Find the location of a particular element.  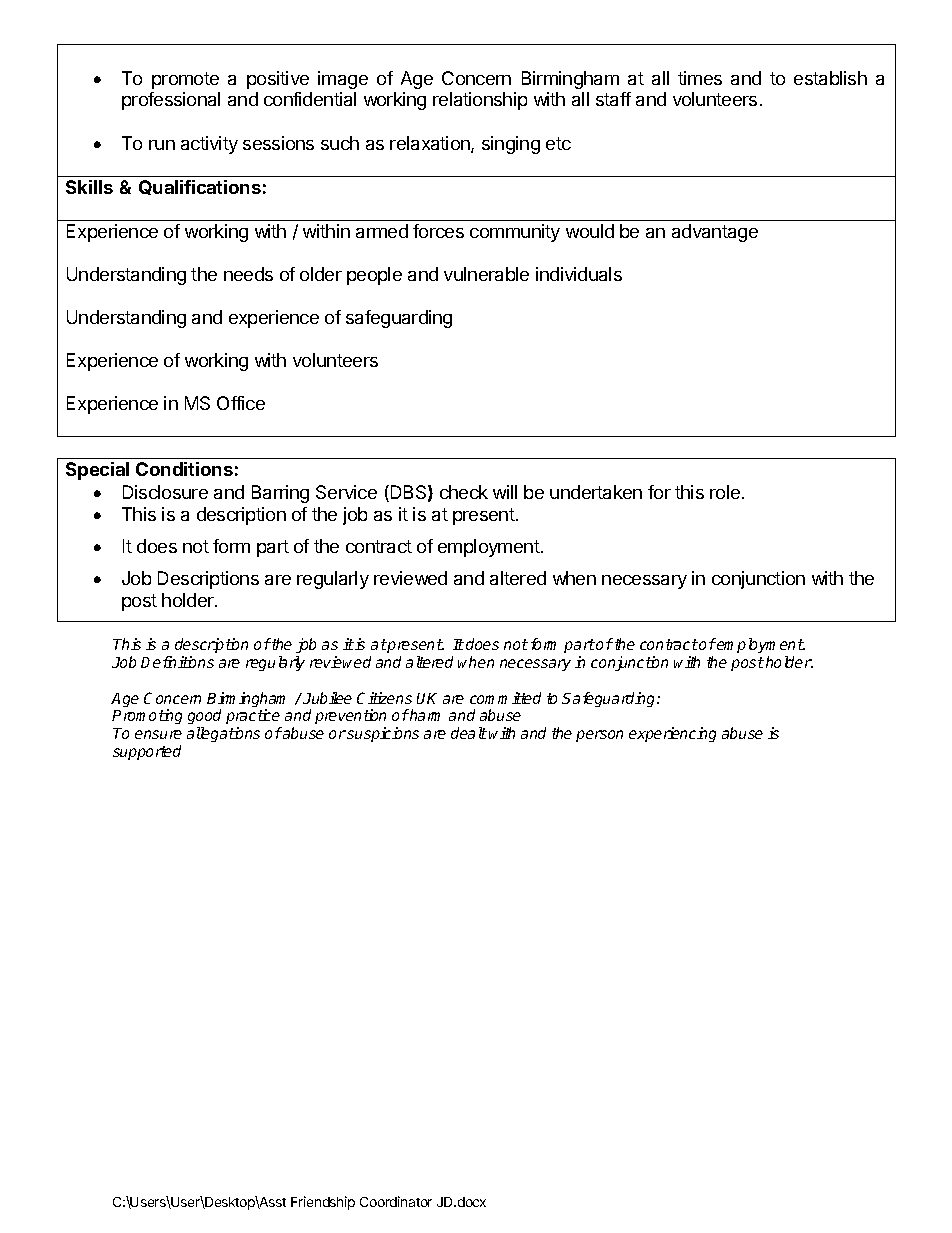

Definitions is located at coordinates (177, 662).
